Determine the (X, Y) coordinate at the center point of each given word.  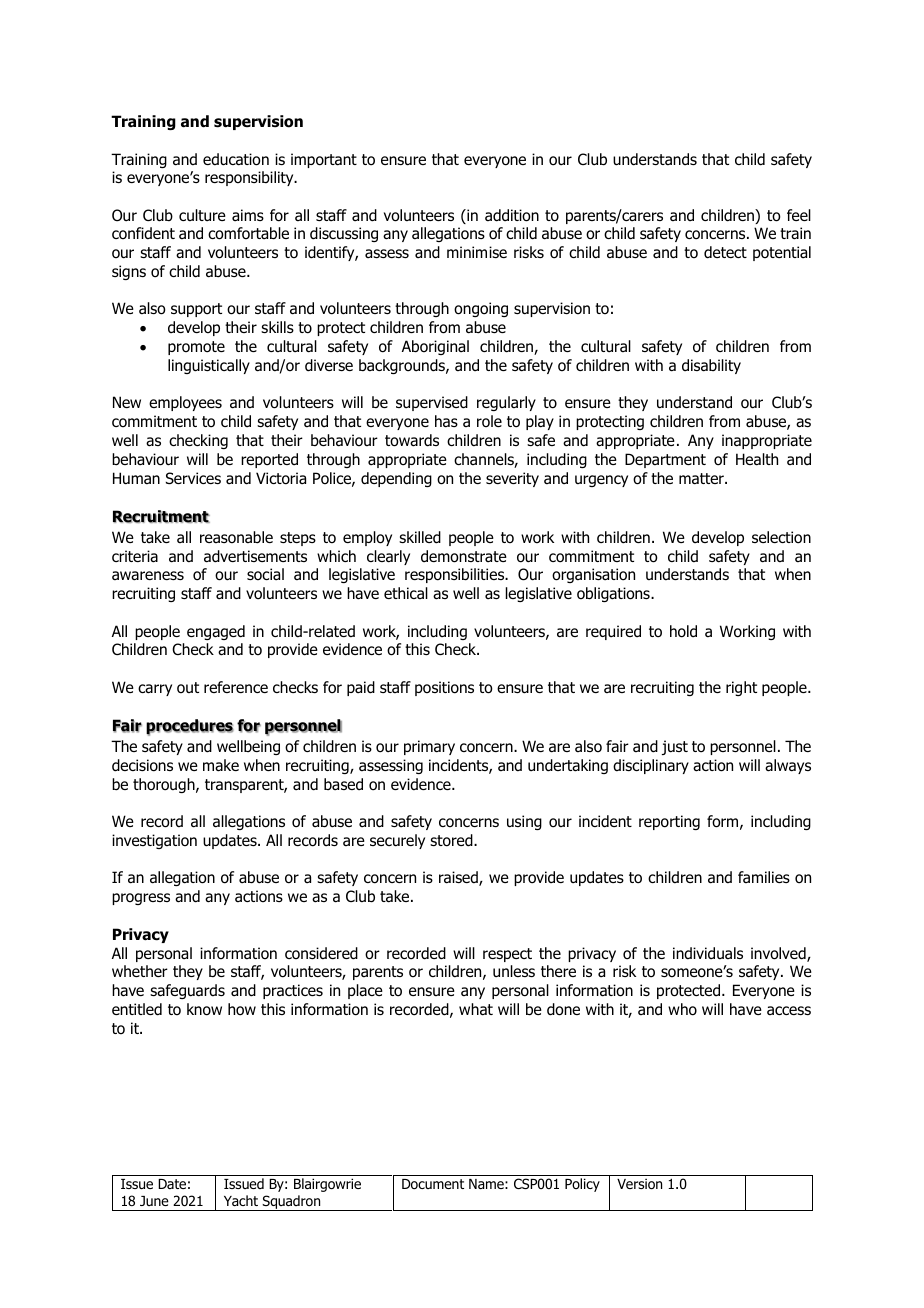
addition (512, 215)
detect (725, 252)
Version (639, 1184)
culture (202, 215)
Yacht (241, 1200)
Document (433, 1184)
